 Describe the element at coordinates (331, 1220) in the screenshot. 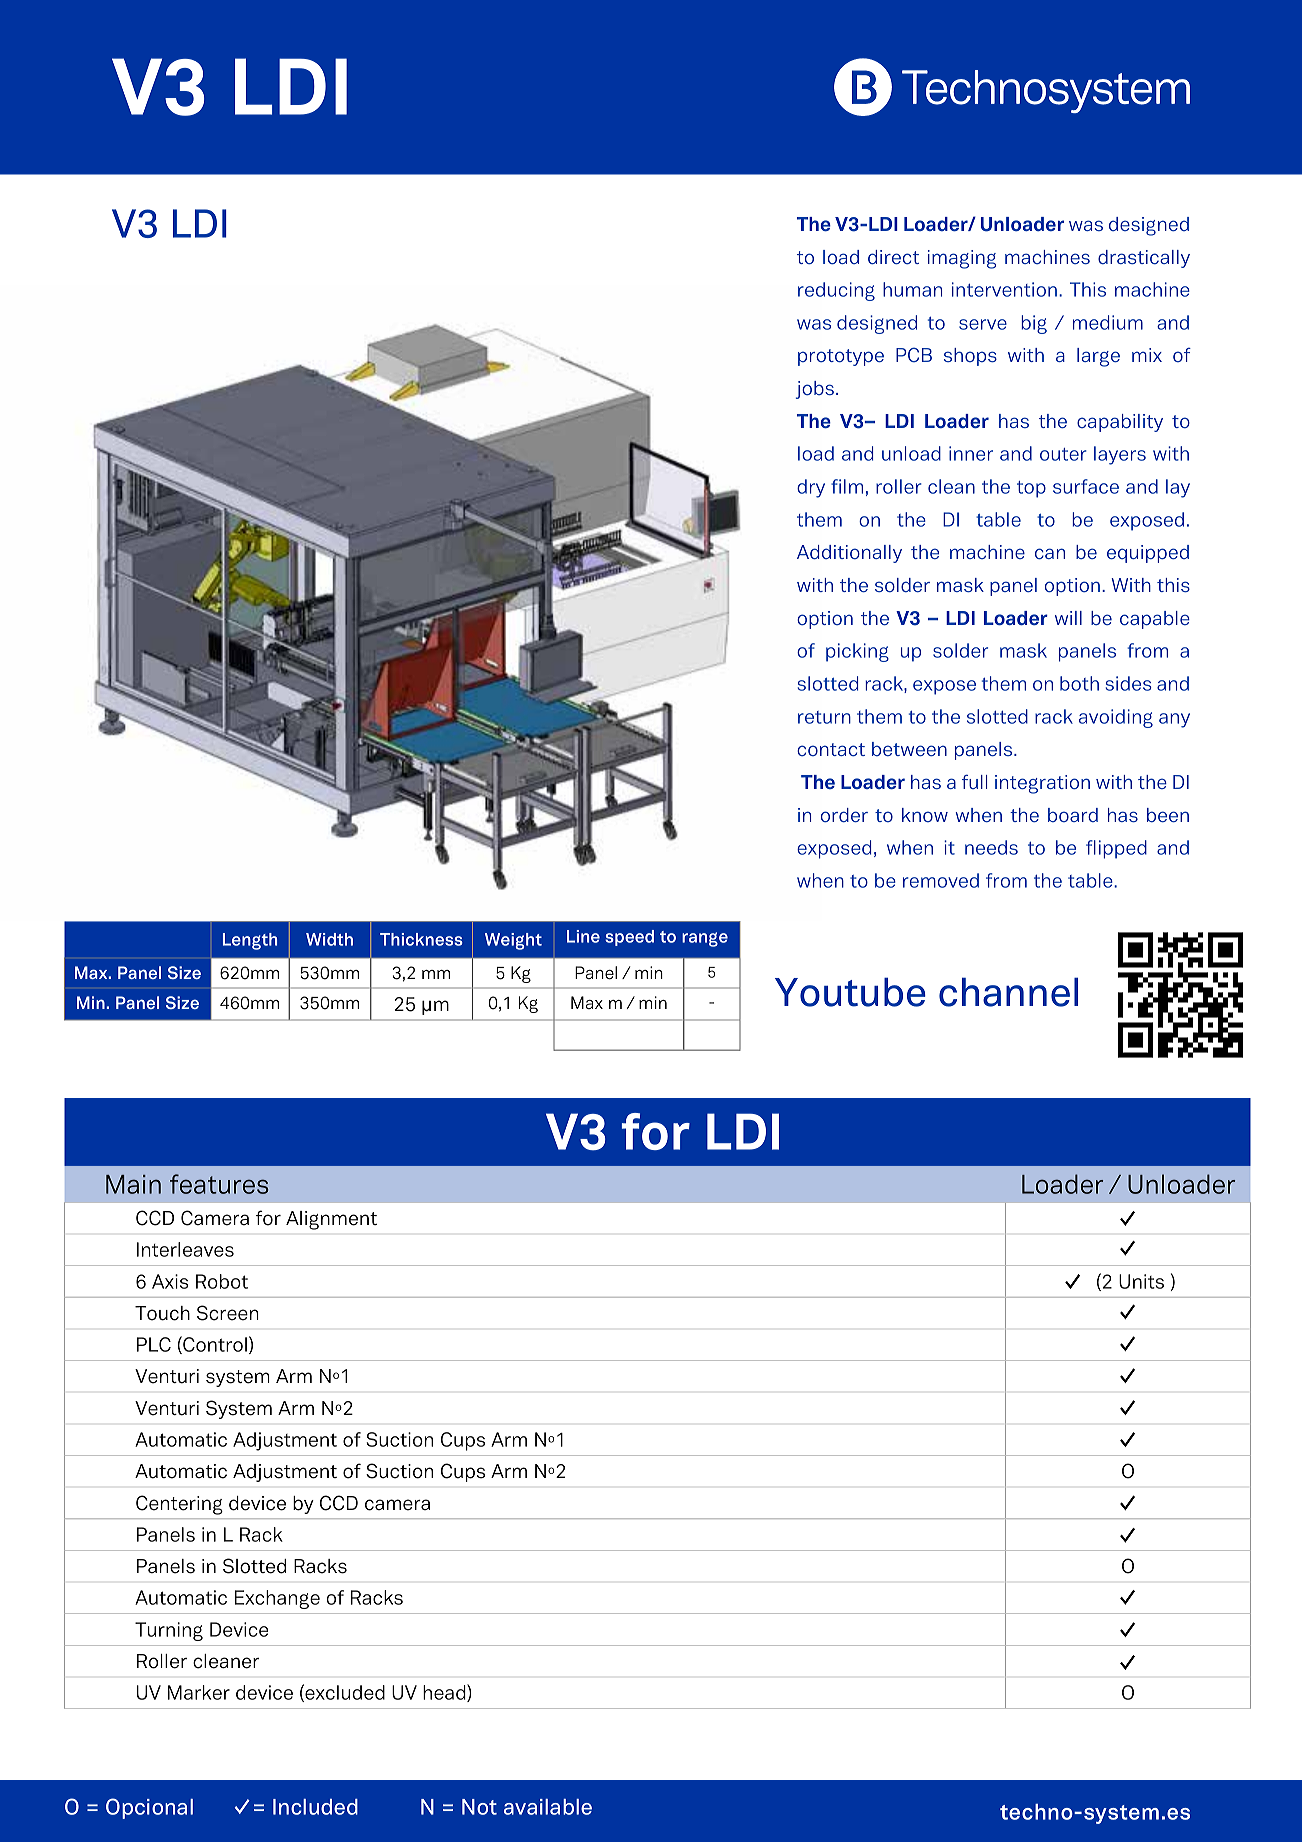

I see `Alignment` at that location.
